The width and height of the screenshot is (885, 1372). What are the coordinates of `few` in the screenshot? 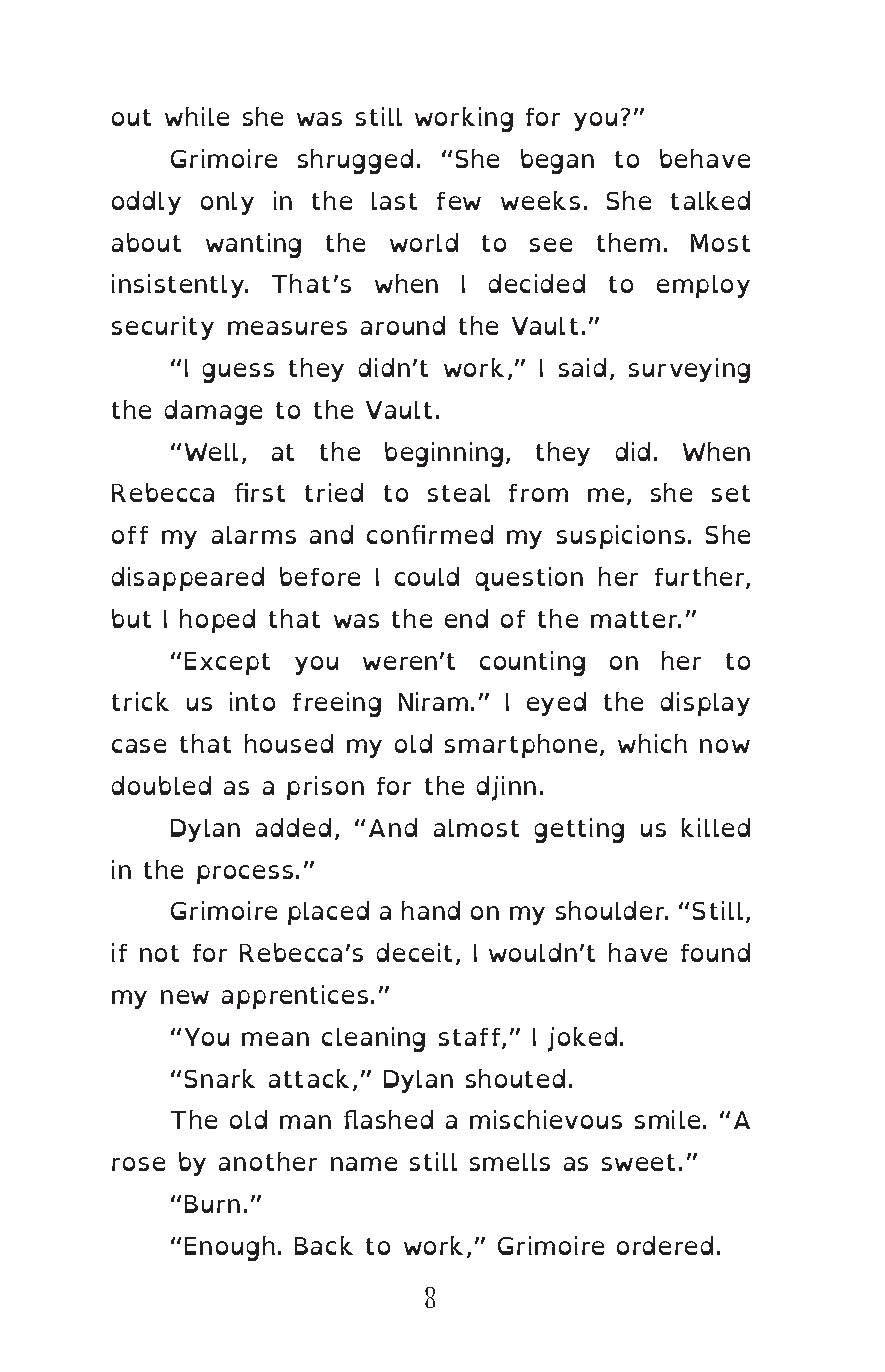 It's located at (459, 201).
